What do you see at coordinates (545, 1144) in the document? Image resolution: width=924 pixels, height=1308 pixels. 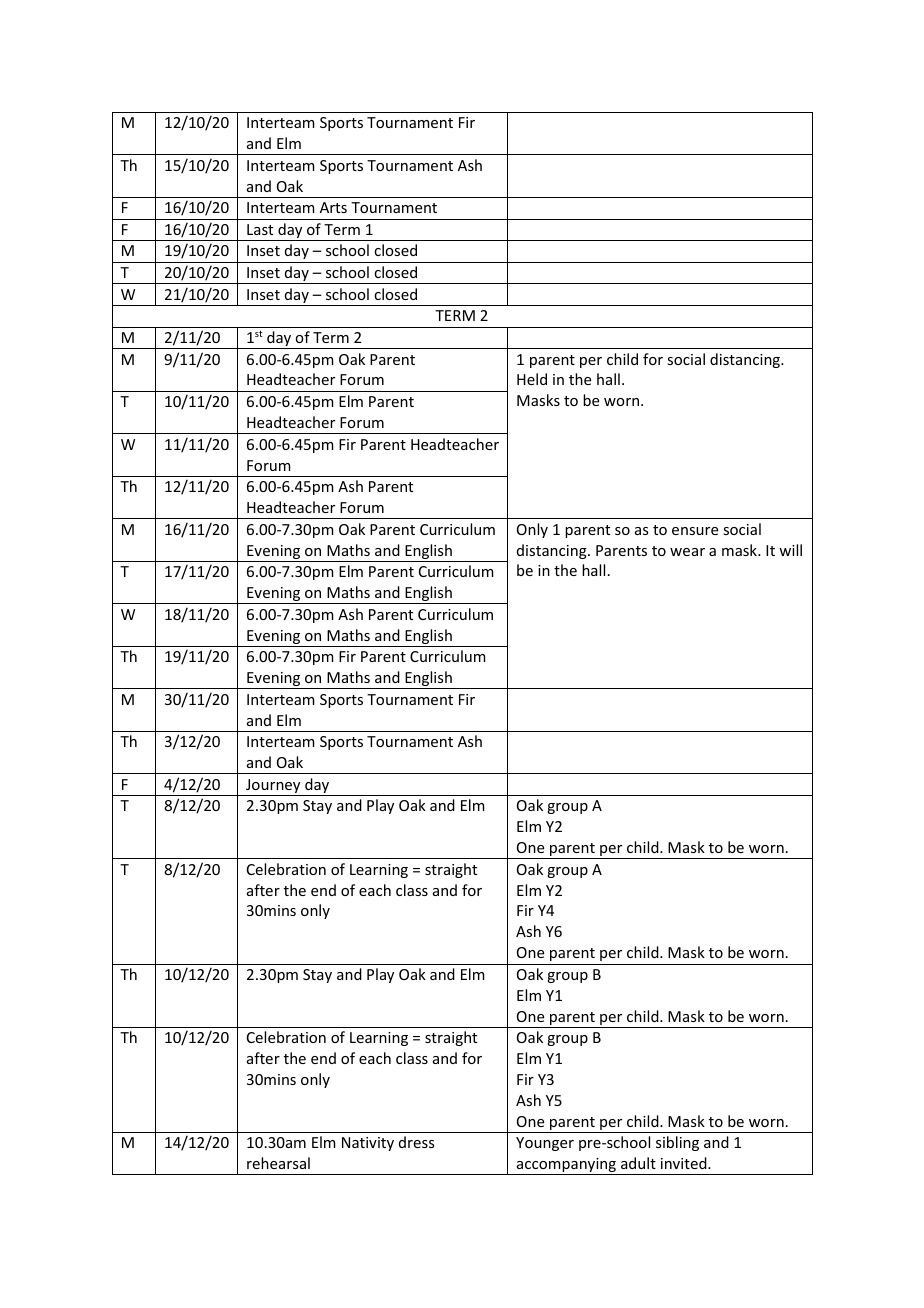 I see `Younger` at bounding box center [545, 1144].
